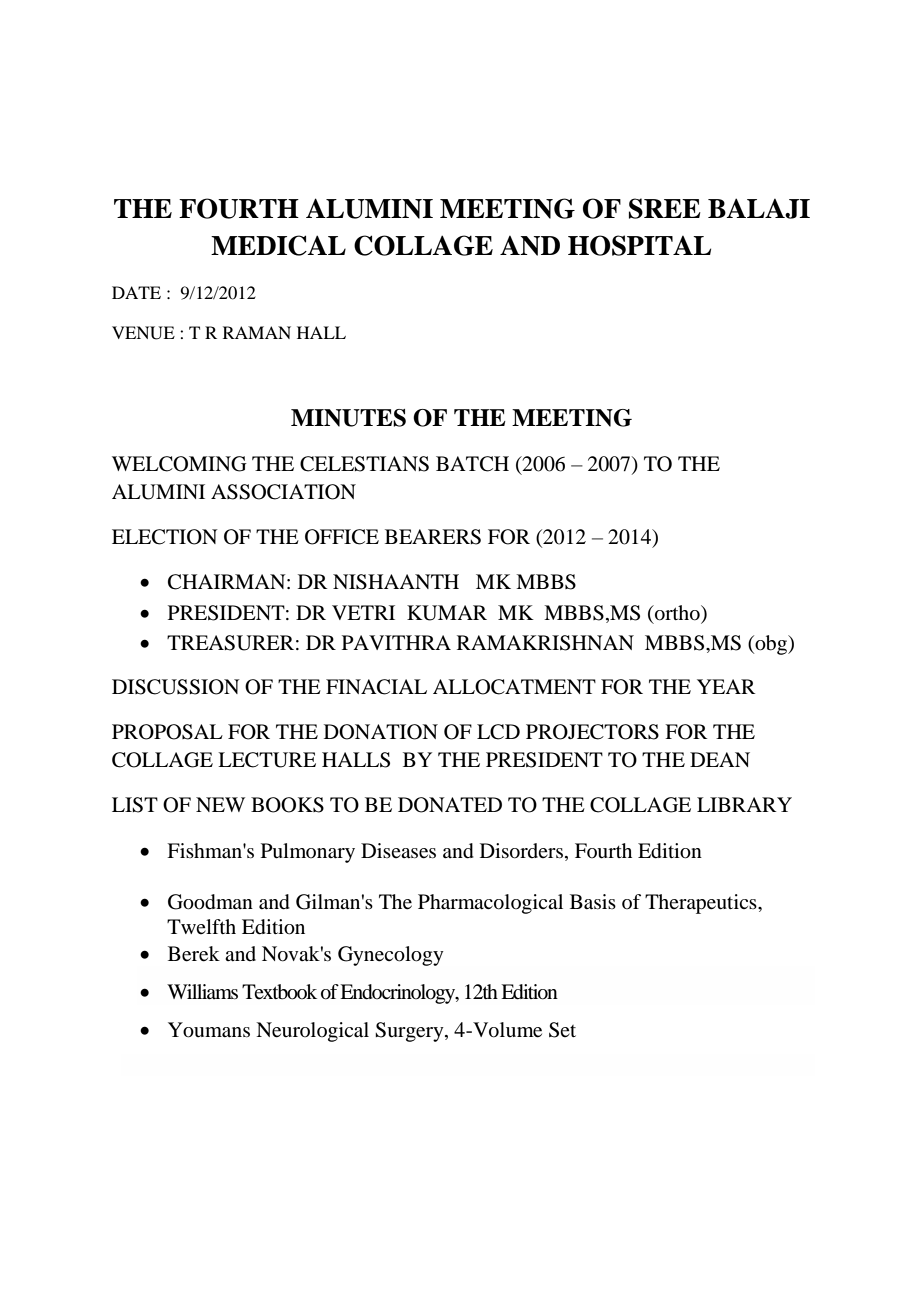 This screenshot has width=924, height=1308. I want to click on ortho, so click(677, 613).
